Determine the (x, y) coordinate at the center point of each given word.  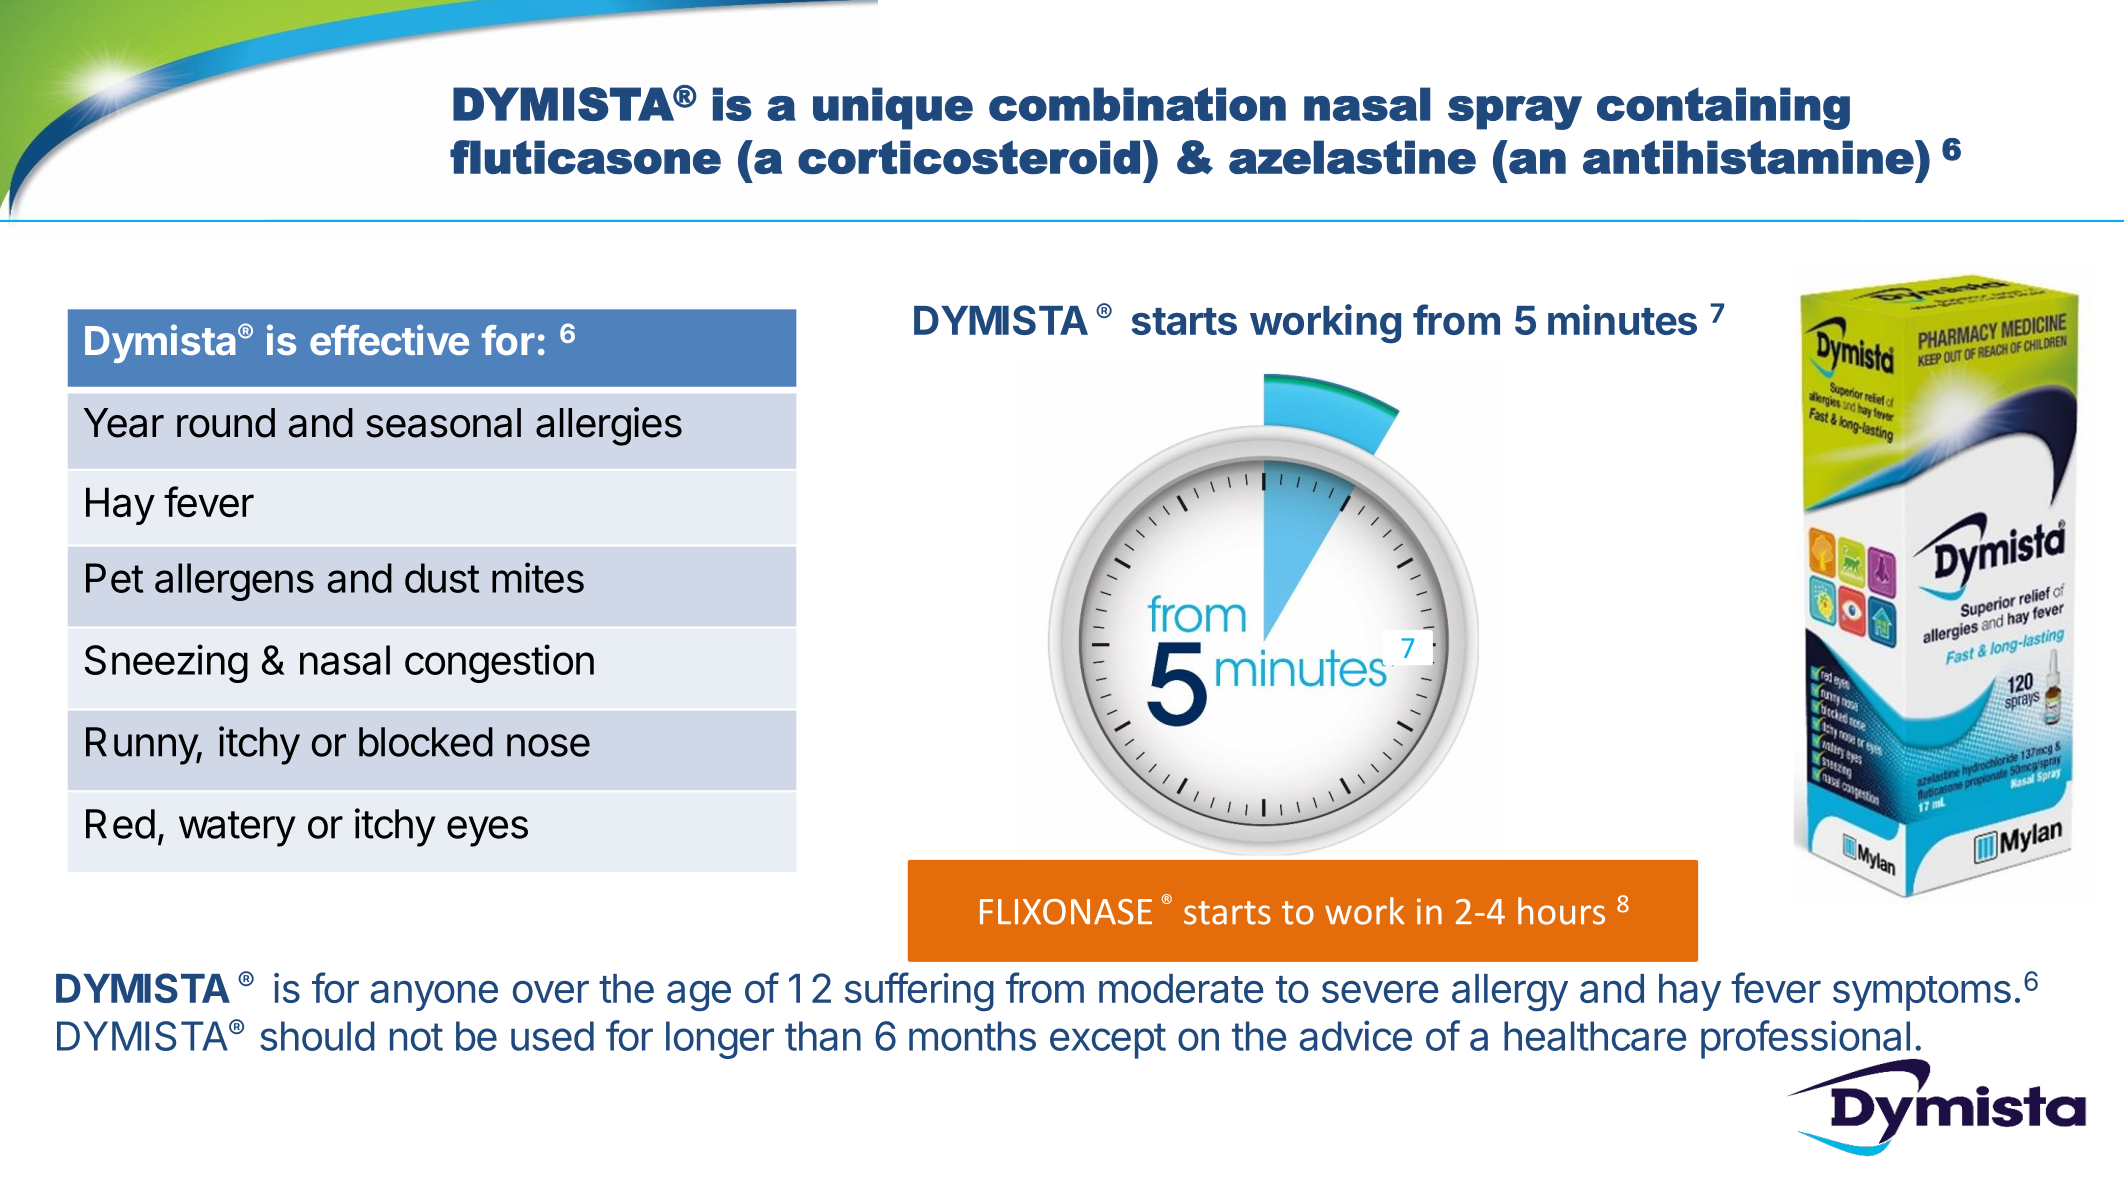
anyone (434, 996)
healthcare (1595, 1036)
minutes (1622, 319)
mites (538, 577)
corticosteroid (969, 157)
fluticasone (585, 157)
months (972, 1036)
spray (1515, 113)
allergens (234, 582)
